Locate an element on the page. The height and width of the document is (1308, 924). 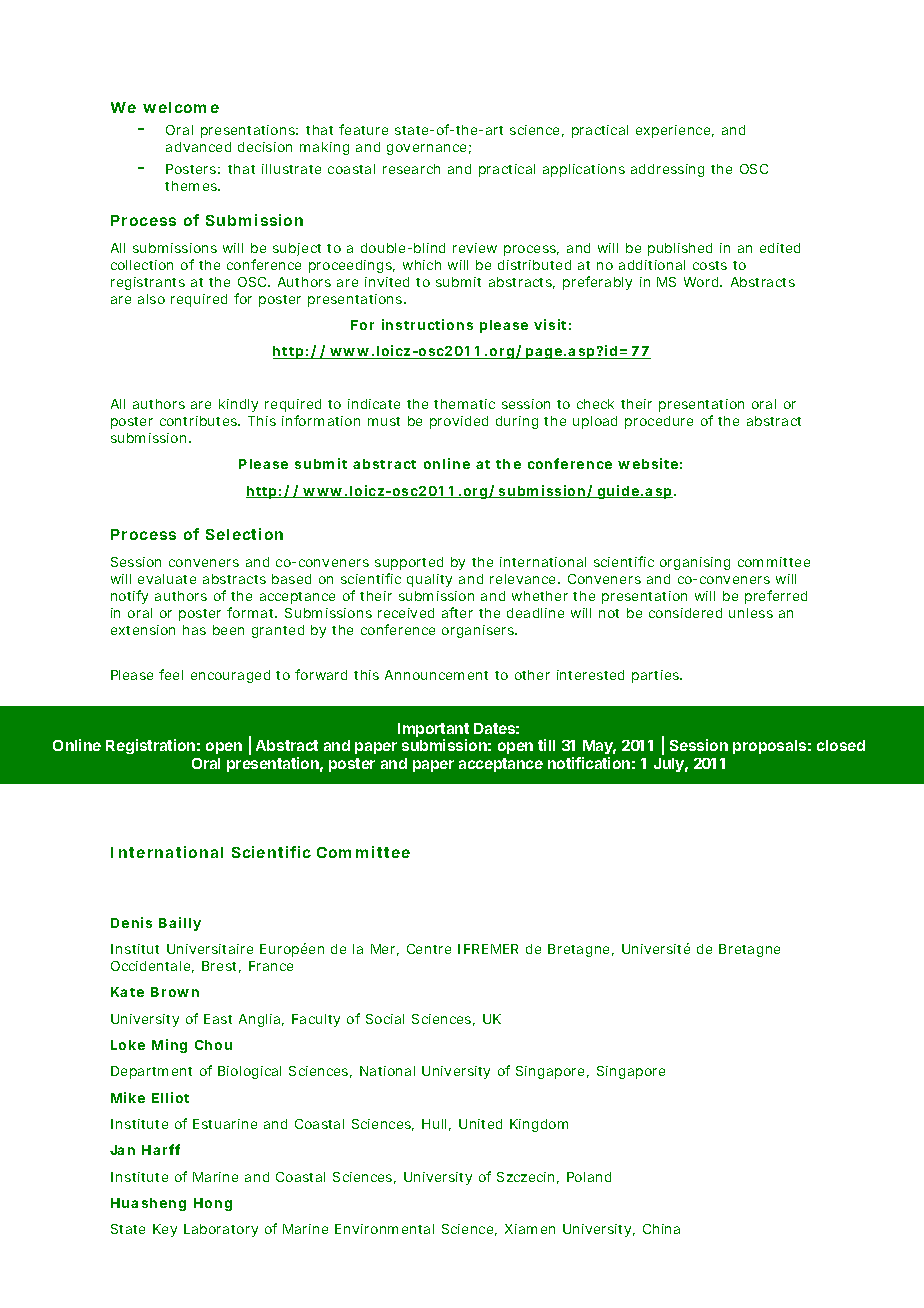
contributes is located at coordinates (200, 421).
